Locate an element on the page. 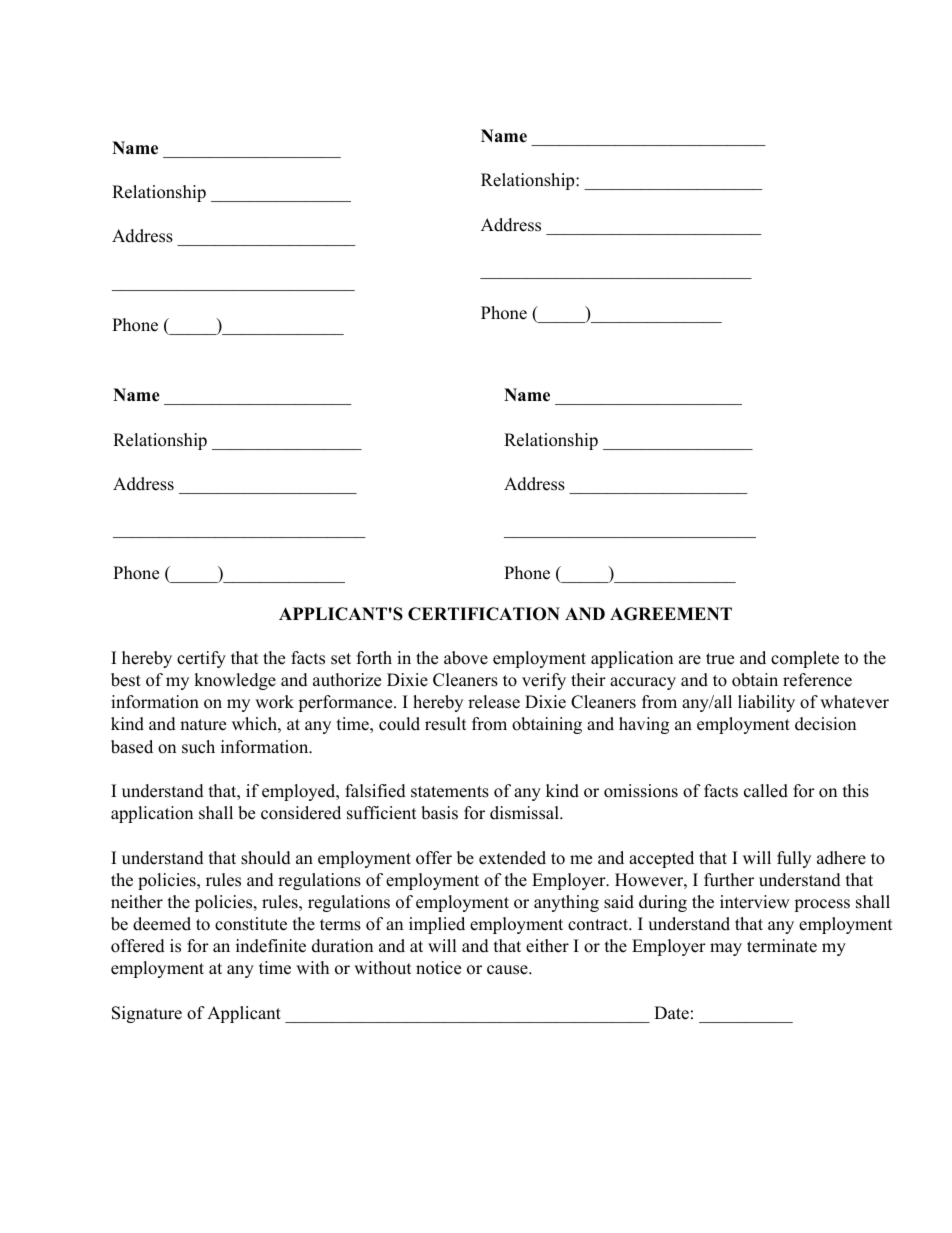 The width and height of the image is (952, 1233). CERTIFICATION is located at coordinates (484, 614).
